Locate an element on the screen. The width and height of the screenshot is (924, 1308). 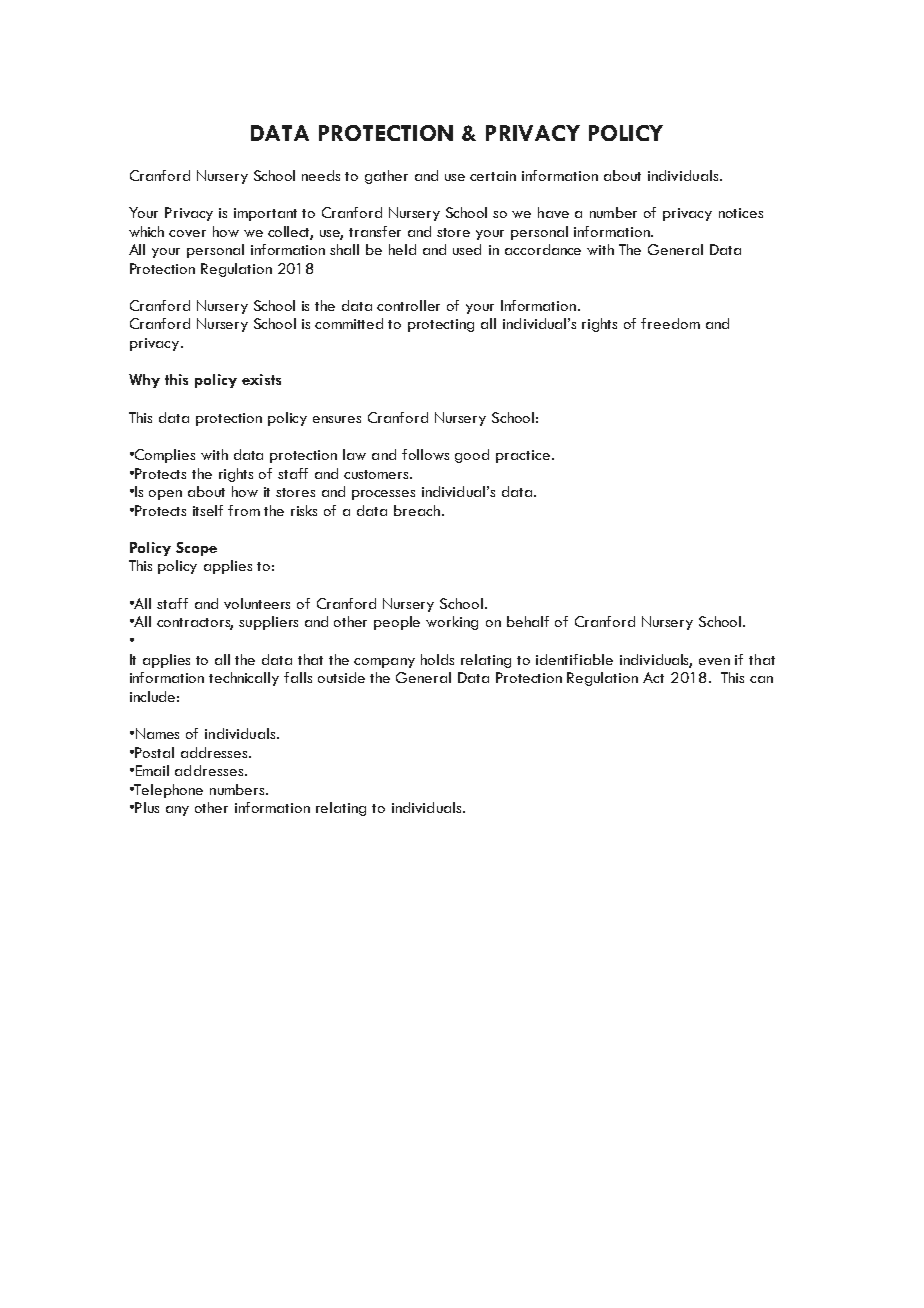
important is located at coordinates (265, 214).
